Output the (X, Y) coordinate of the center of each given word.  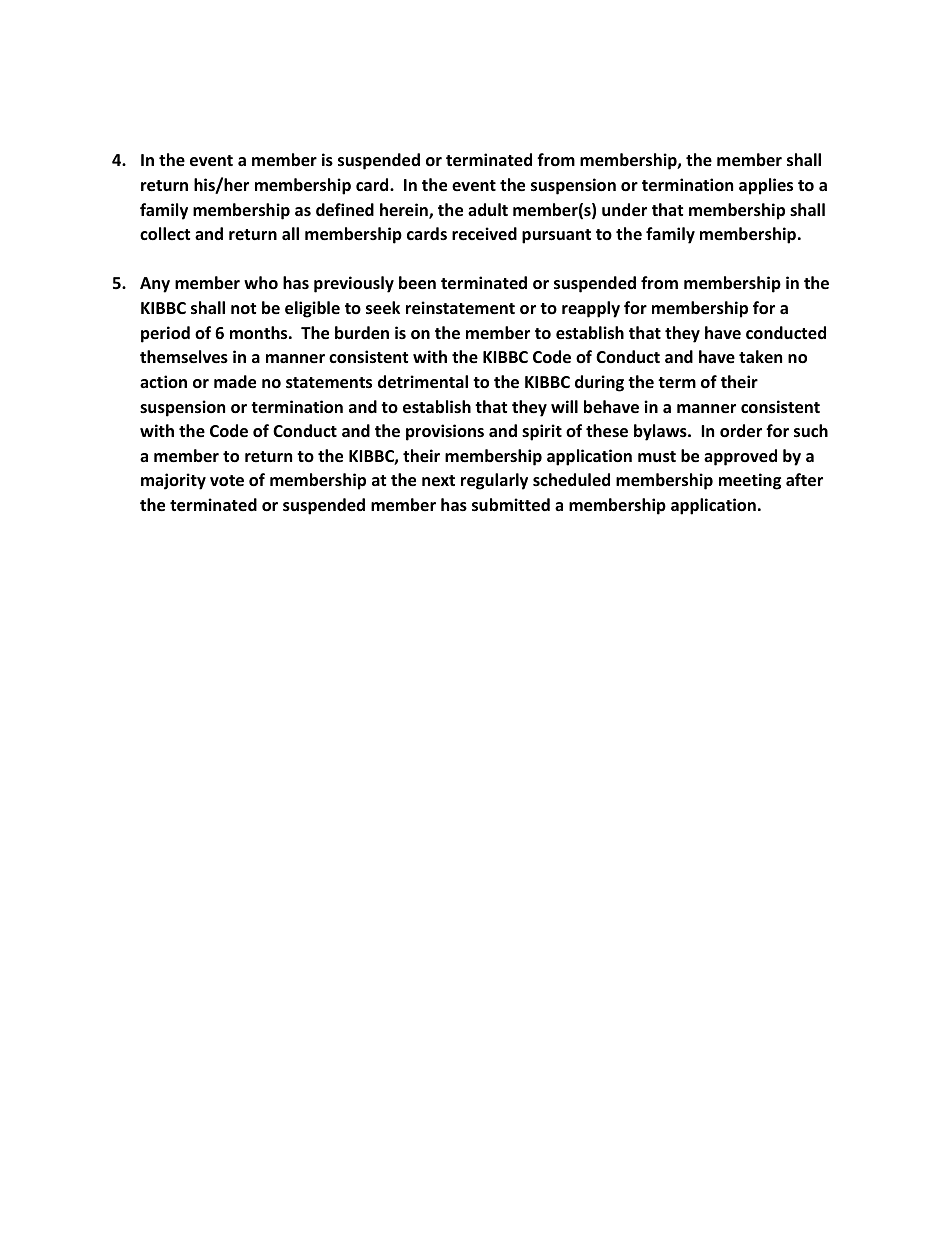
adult (488, 209)
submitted (511, 505)
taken (760, 356)
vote (227, 481)
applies (766, 186)
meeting (750, 481)
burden (362, 333)
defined (345, 210)
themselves (184, 357)
